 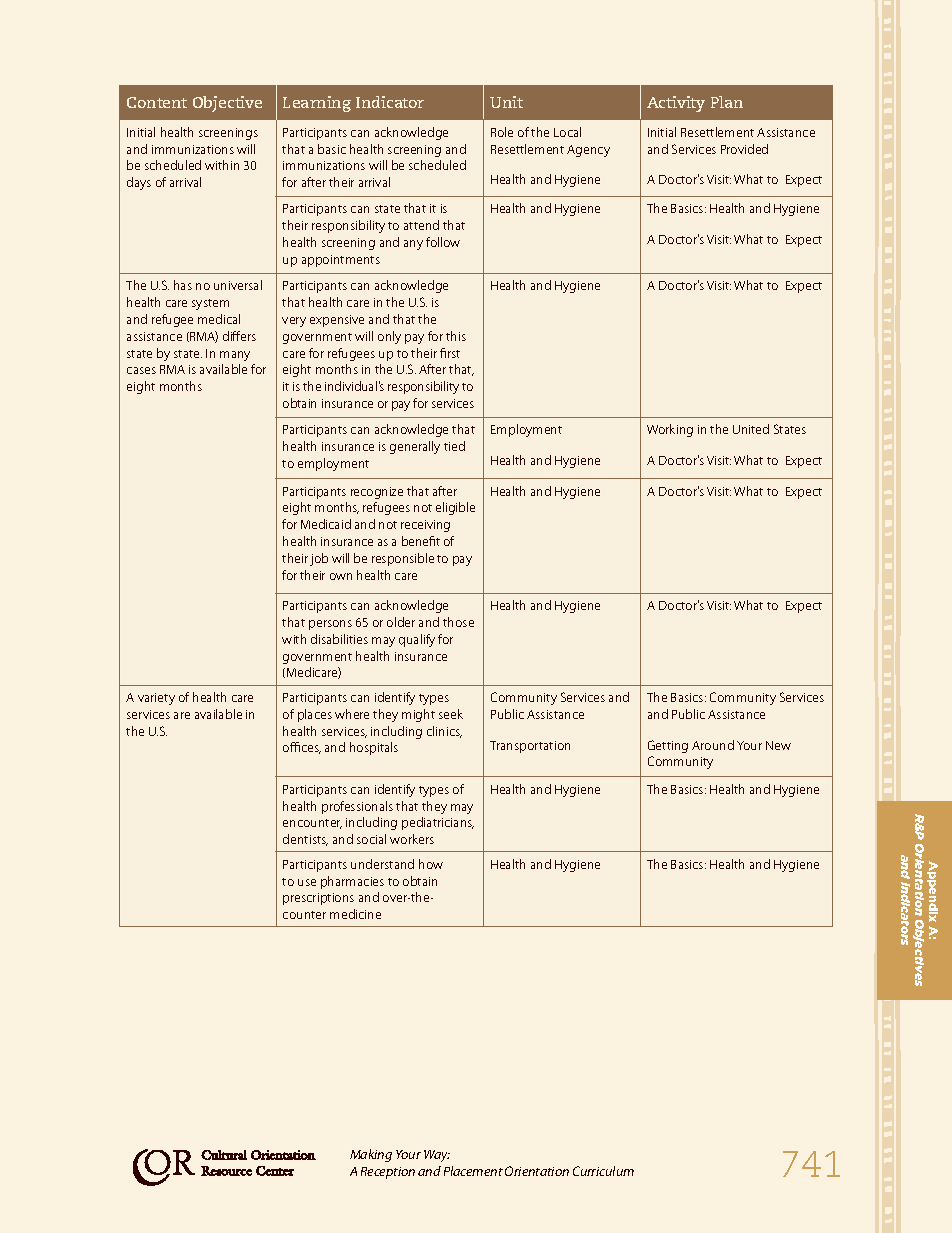 What do you see at coordinates (603, 1171) in the screenshot?
I see `Curriculum` at bounding box center [603, 1171].
